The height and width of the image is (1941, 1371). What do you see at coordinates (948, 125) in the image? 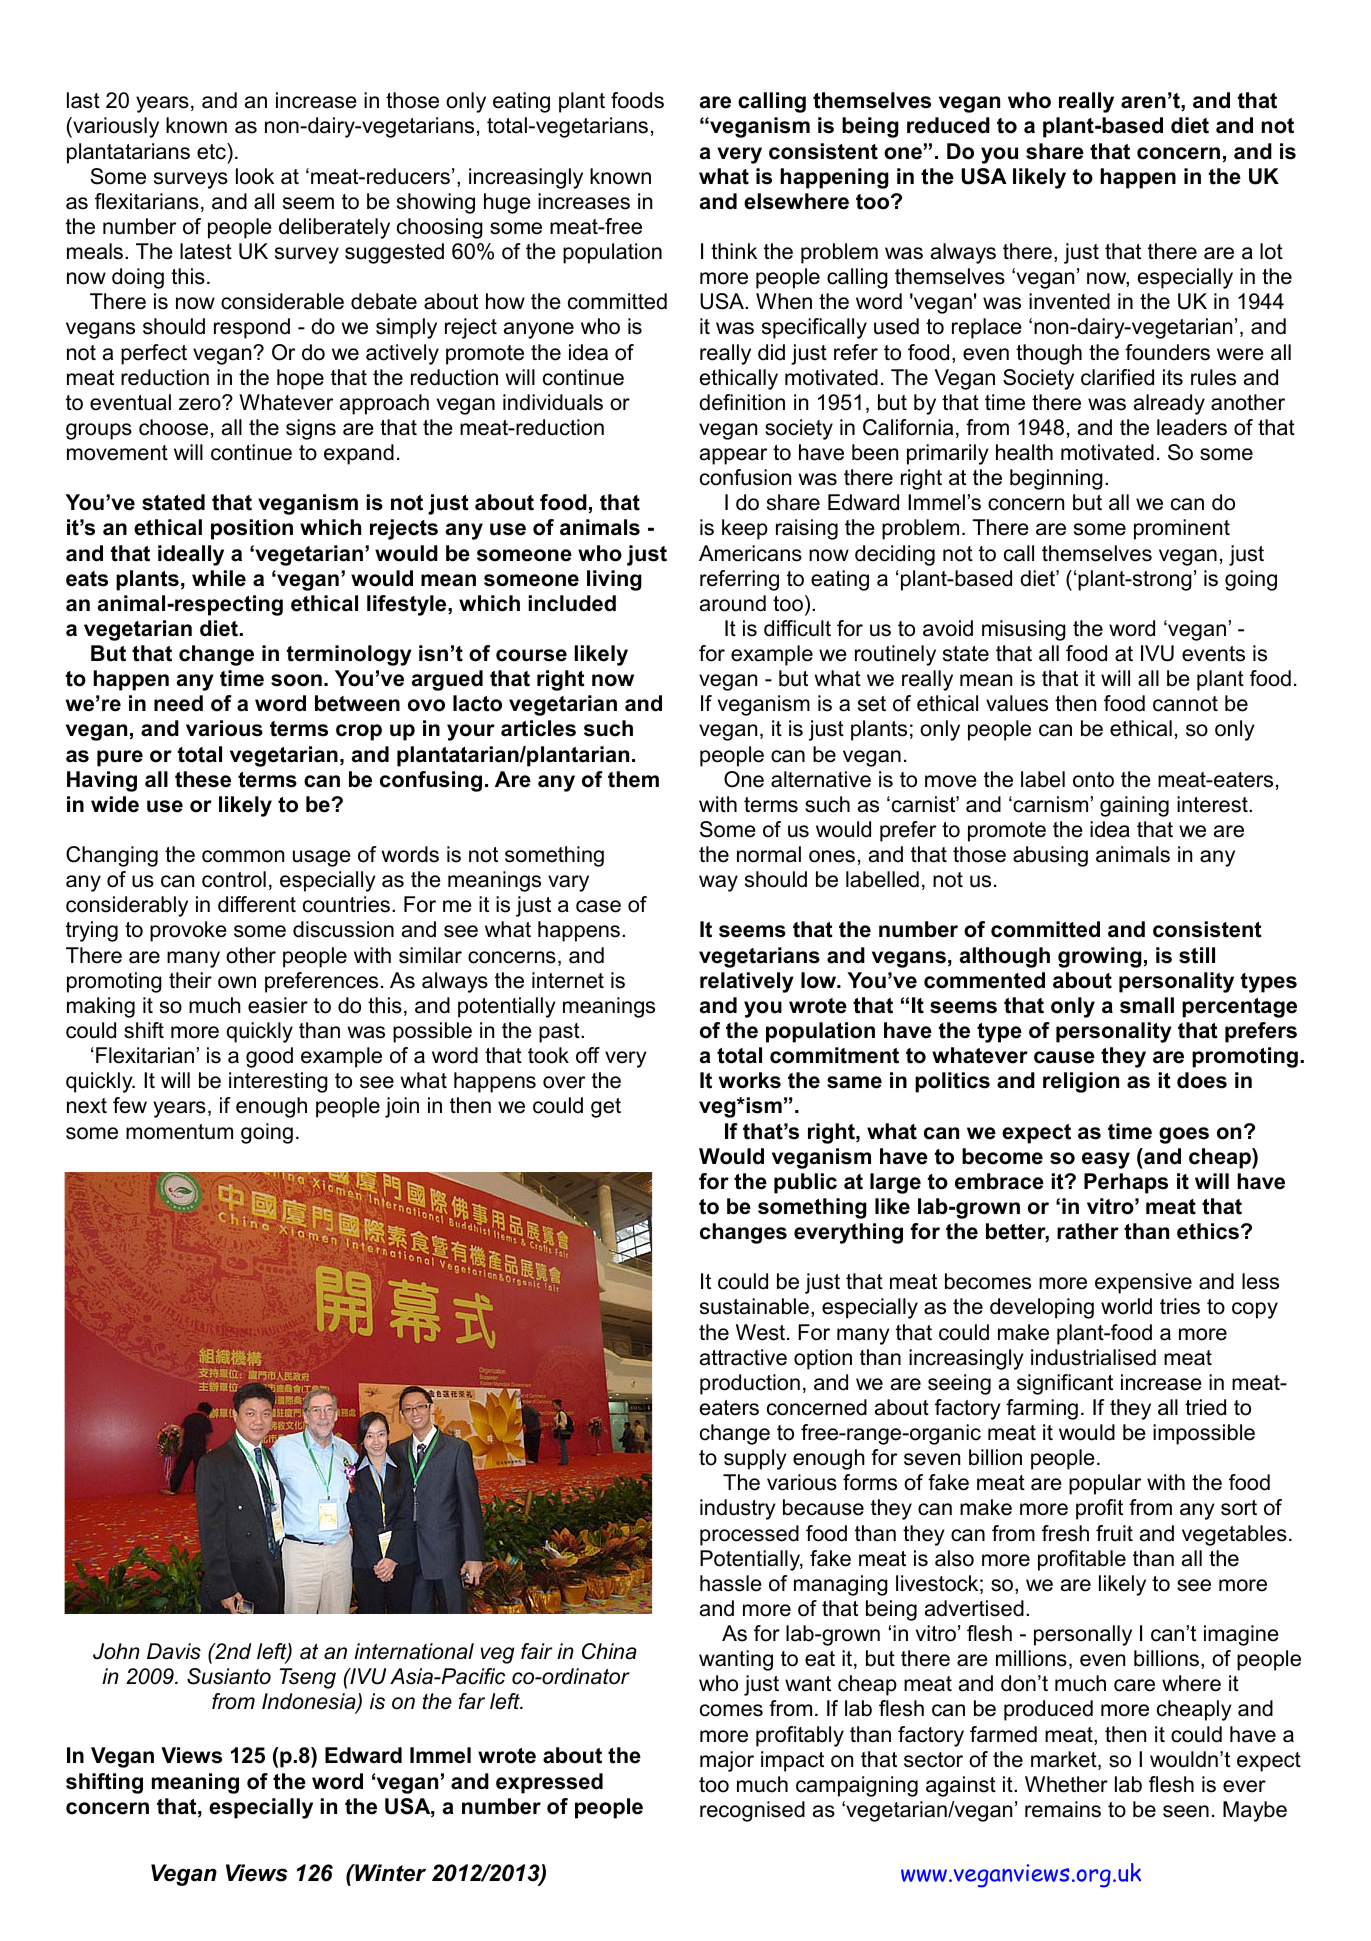
I see `reduced` at bounding box center [948, 125].
